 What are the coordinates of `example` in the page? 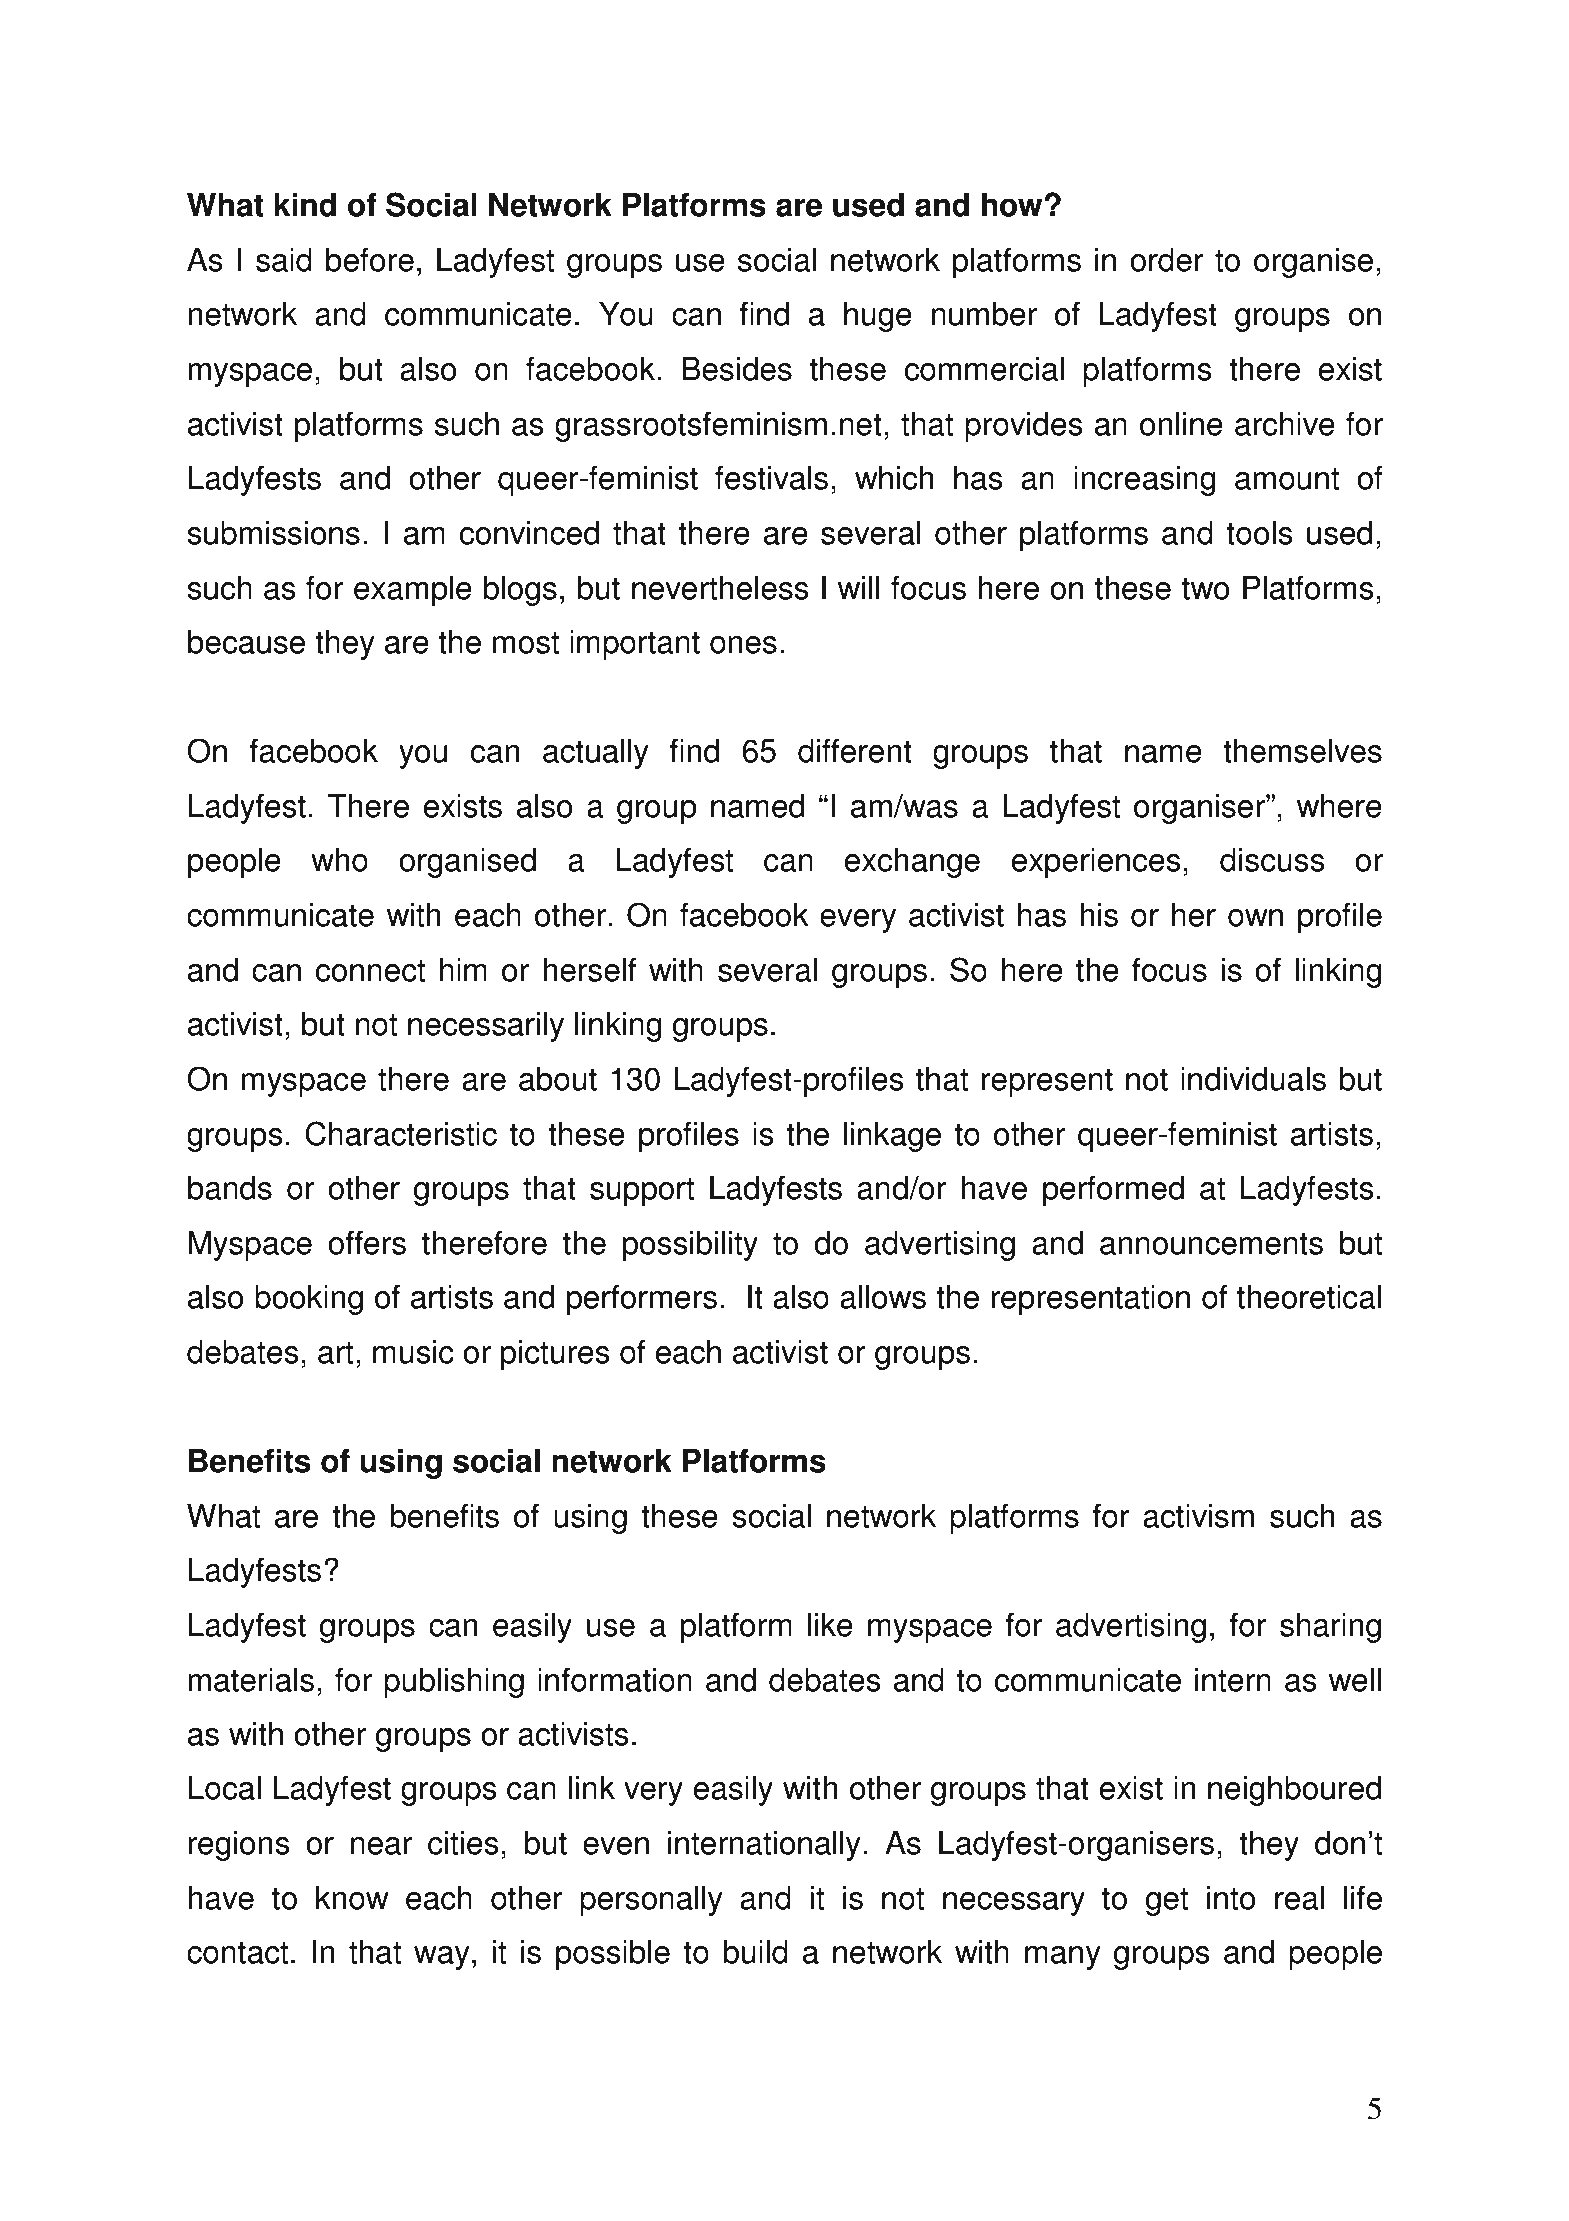 It's located at (413, 591).
